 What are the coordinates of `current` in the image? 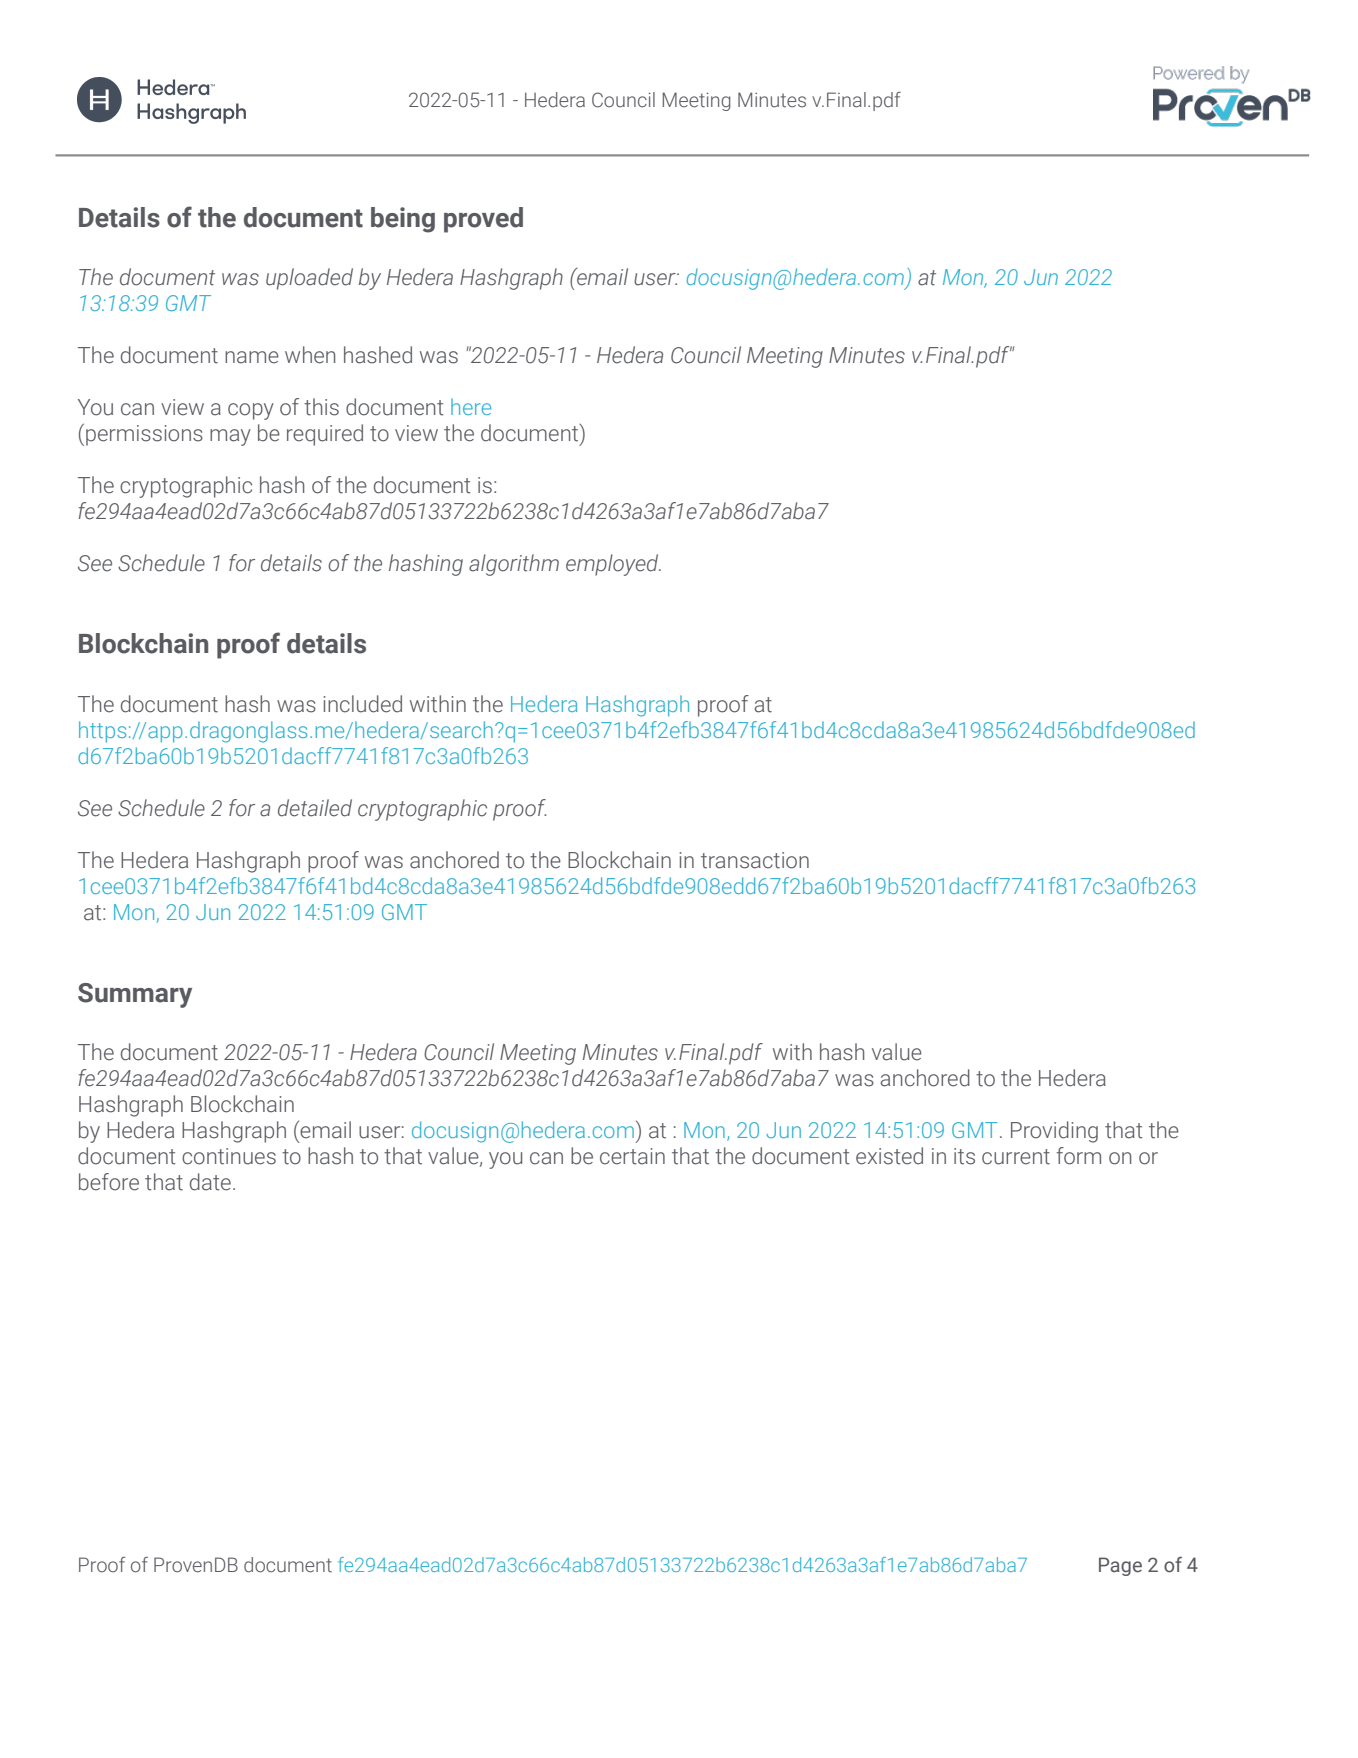 It's located at (1016, 1157).
